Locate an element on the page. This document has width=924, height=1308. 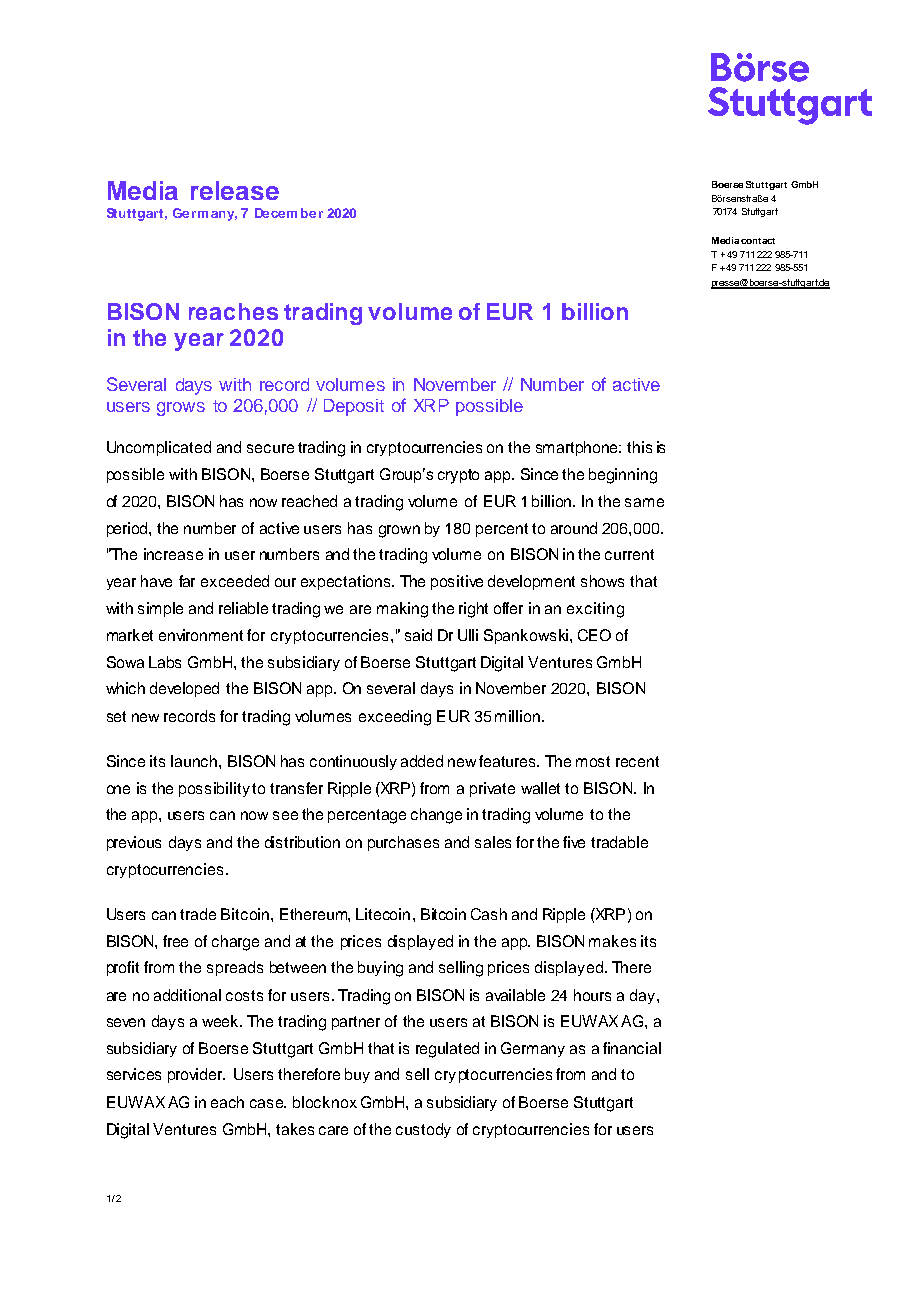
CEO is located at coordinates (594, 635).
